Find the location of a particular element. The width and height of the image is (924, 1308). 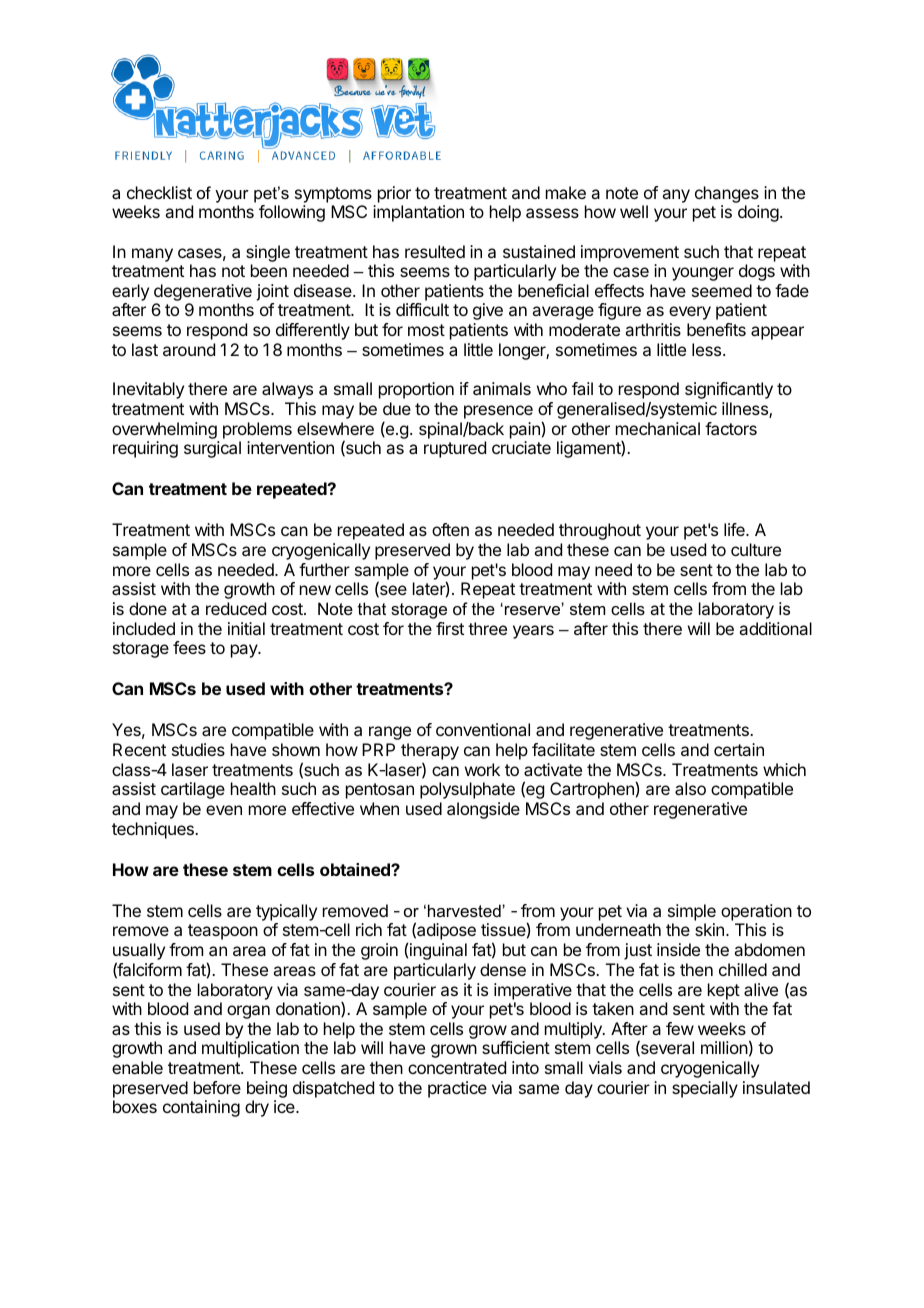

first is located at coordinates (450, 628).
